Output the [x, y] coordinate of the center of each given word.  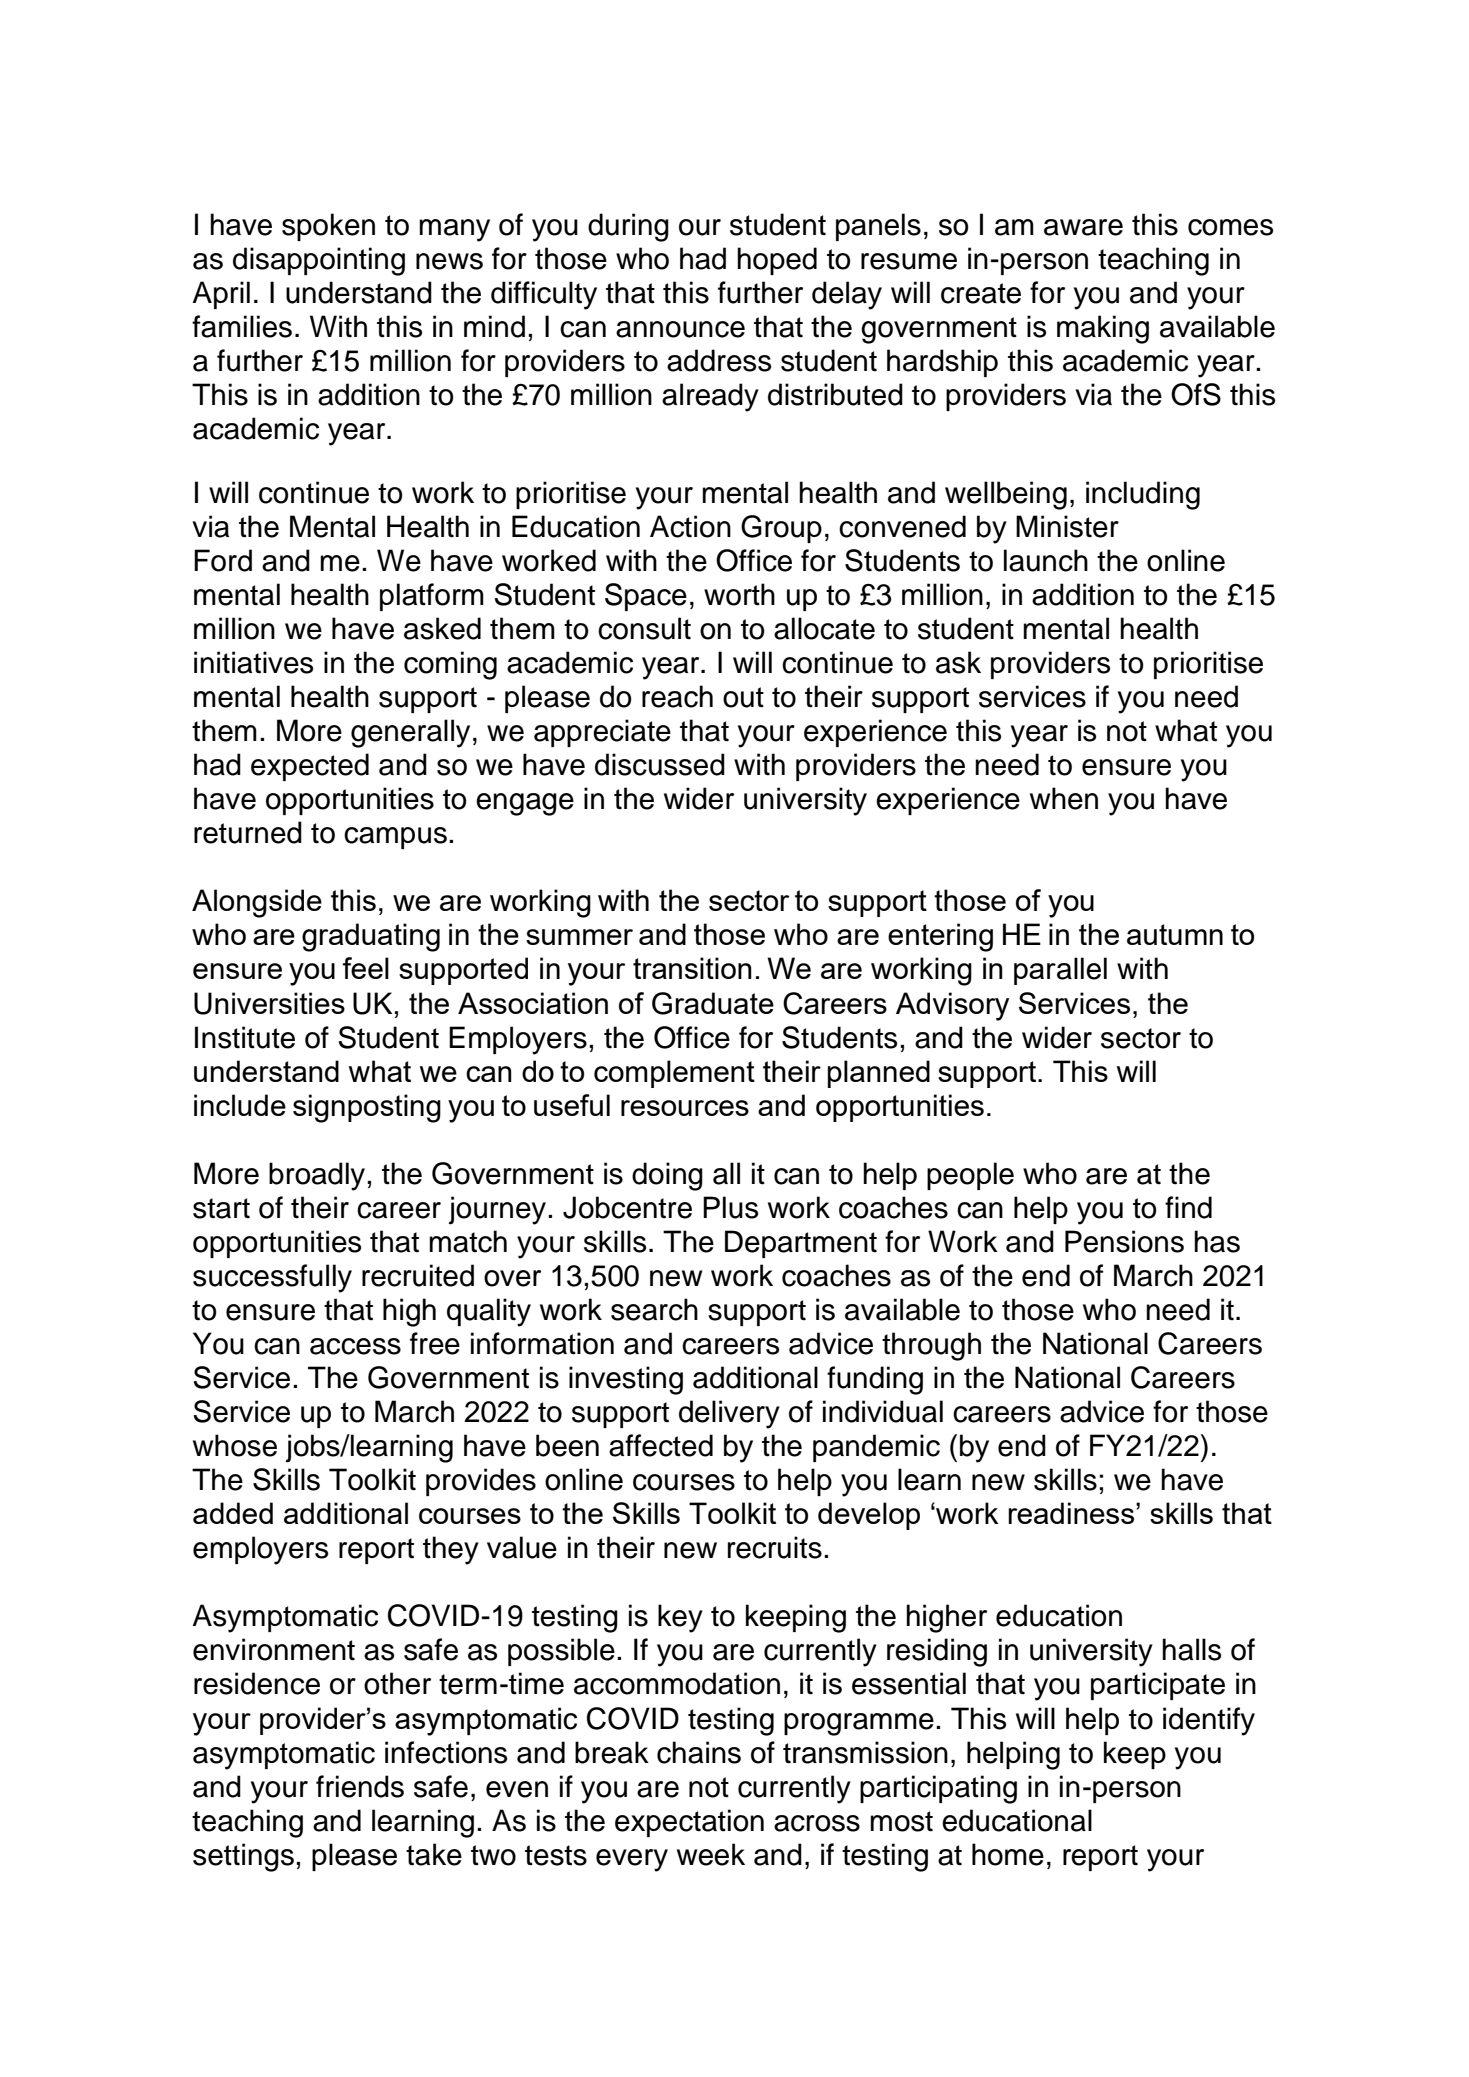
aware [1083, 227]
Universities [269, 1003]
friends [360, 1786]
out [743, 697]
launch [1046, 560]
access [355, 1346]
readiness [1071, 1513]
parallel [1060, 971]
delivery [729, 1414]
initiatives [253, 662]
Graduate [713, 1003]
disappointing [319, 261]
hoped [777, 261]
